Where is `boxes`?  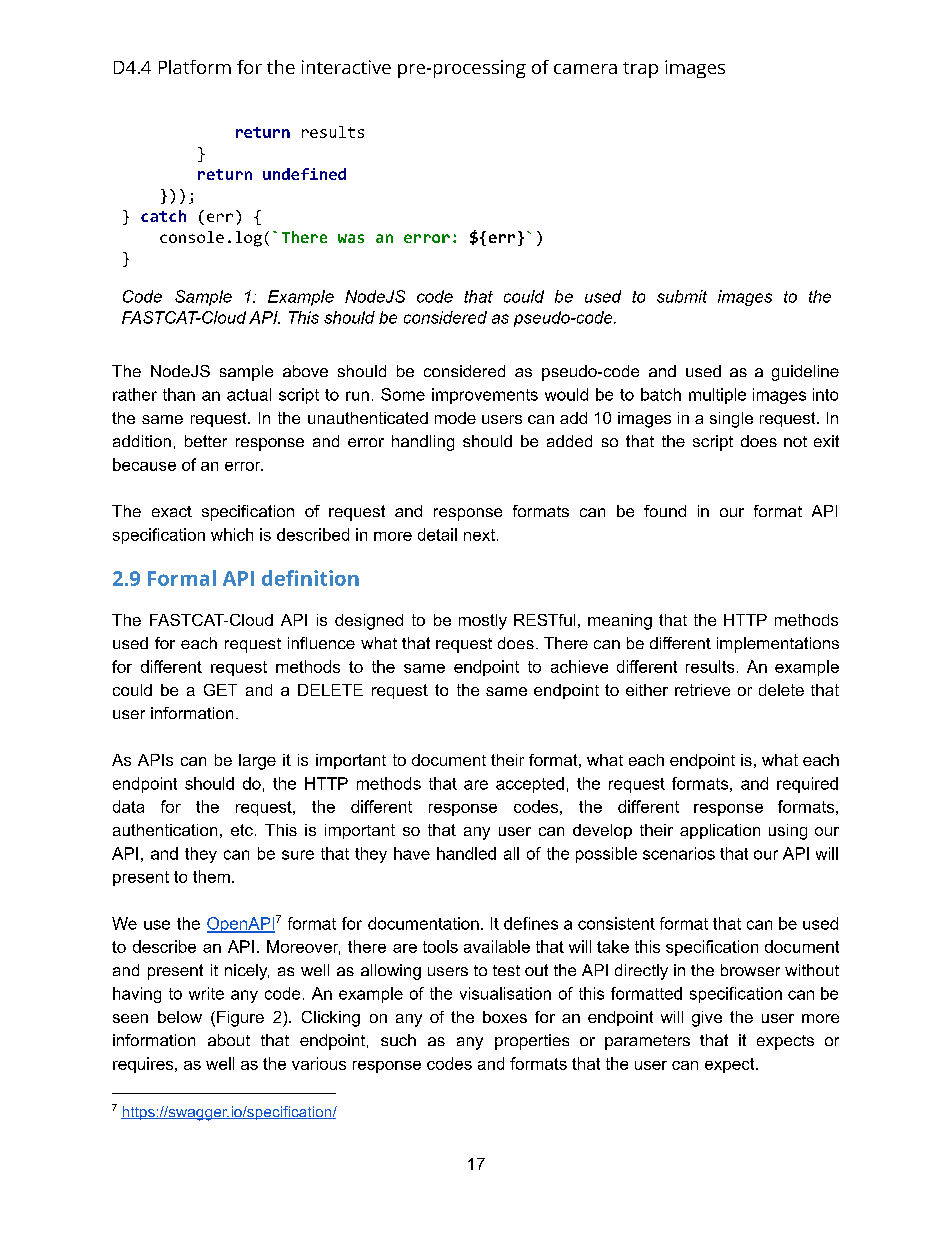
boxes is located at coordinates (505, 1017).
